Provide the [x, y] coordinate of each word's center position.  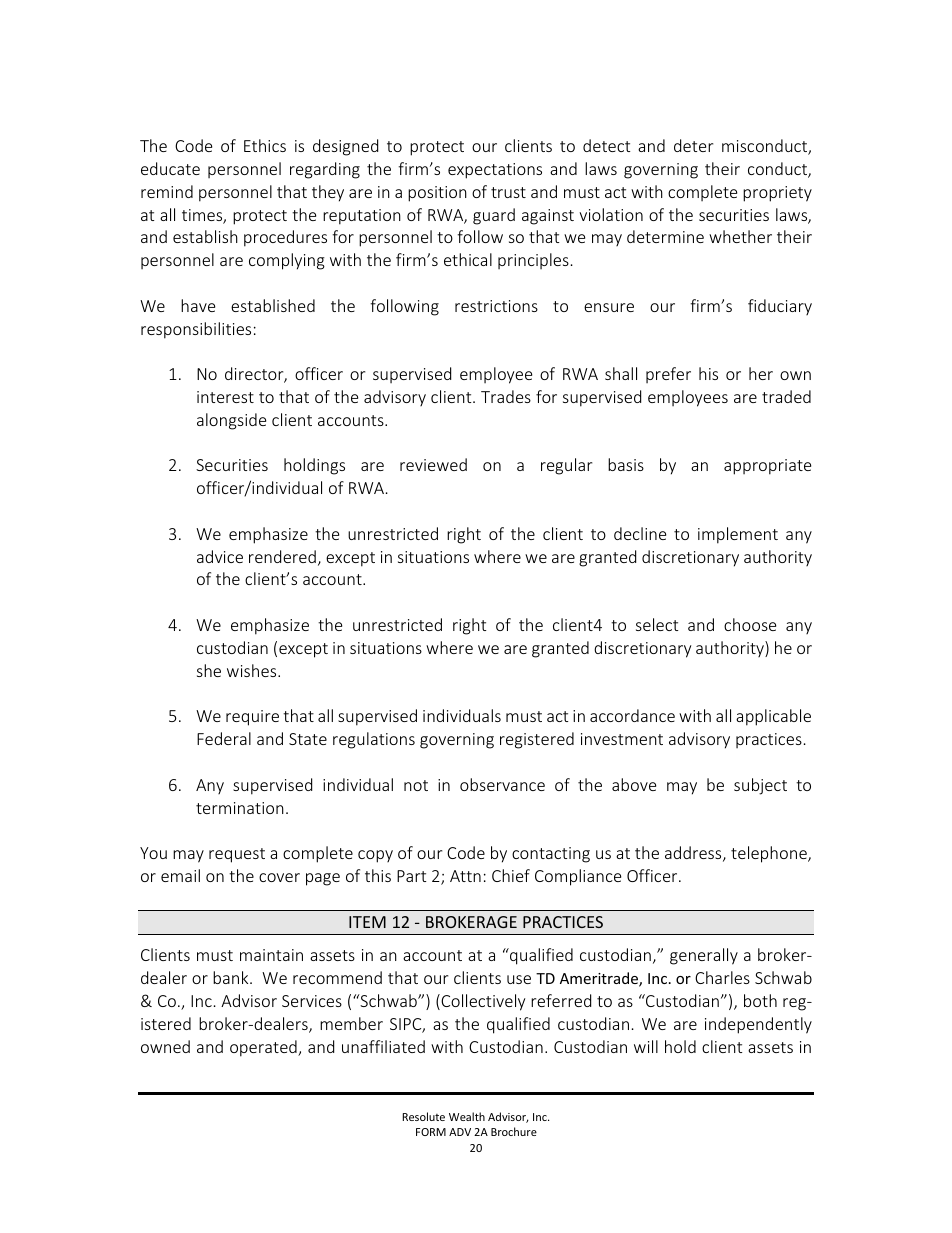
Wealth [467, 1116]
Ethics [265, 145]
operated [264, 1048]
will [646, 1046]
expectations [495, 171]
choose [750, 624]
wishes [253, 670]
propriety [777, 194]
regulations [374, 740]
